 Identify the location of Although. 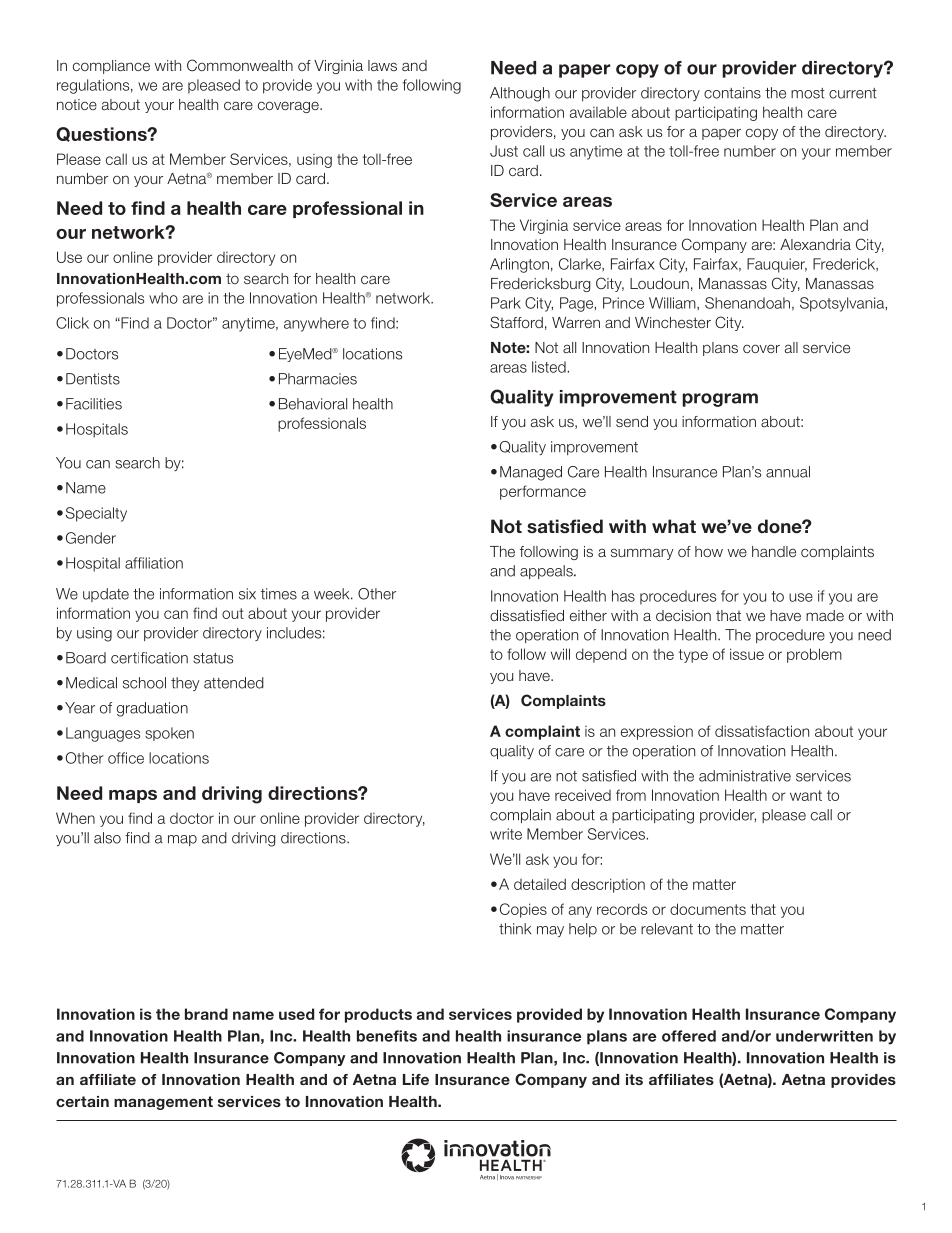
(520, 94).
